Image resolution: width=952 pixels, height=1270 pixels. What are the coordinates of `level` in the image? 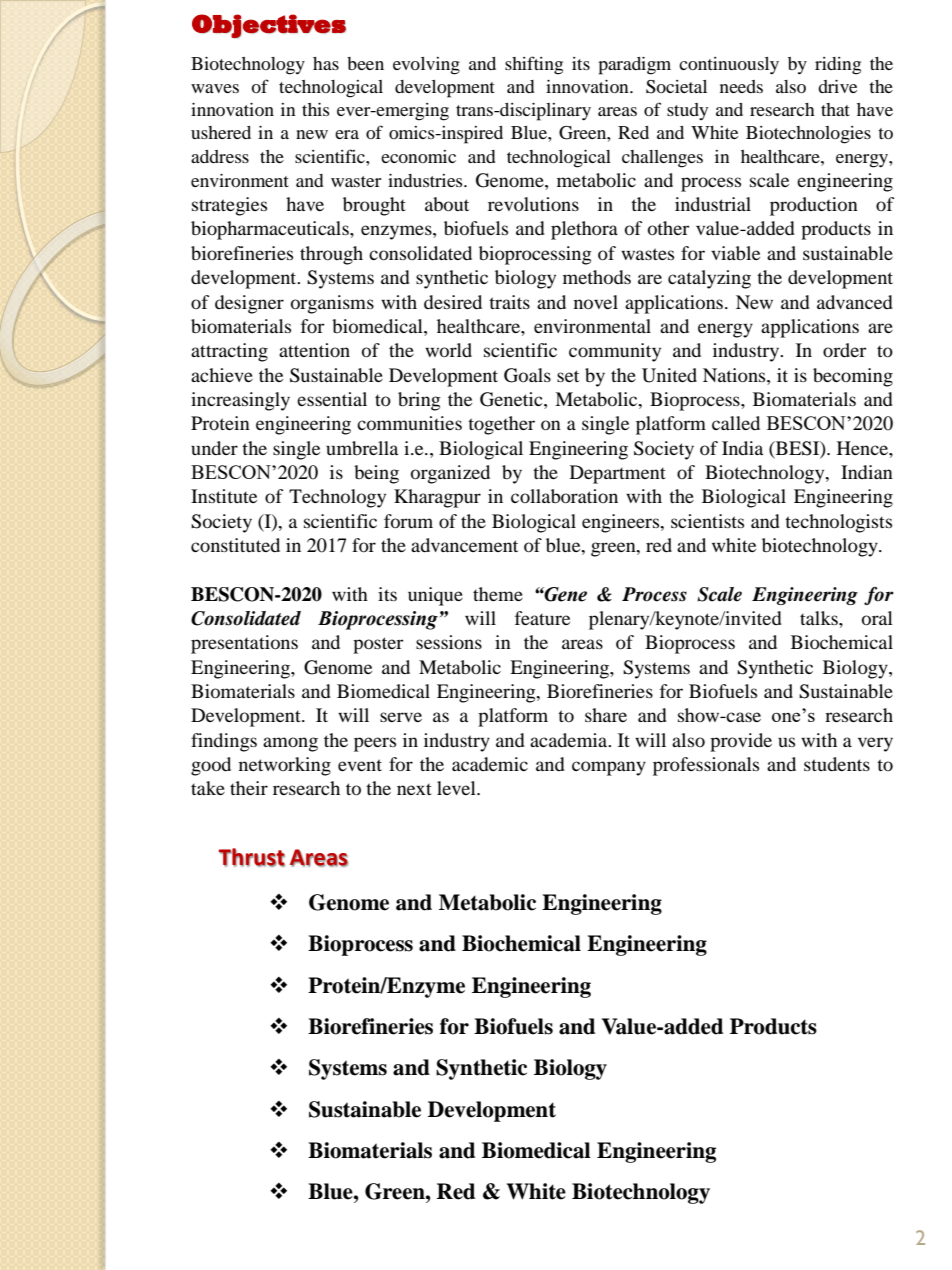 It's located at (457, 788).
